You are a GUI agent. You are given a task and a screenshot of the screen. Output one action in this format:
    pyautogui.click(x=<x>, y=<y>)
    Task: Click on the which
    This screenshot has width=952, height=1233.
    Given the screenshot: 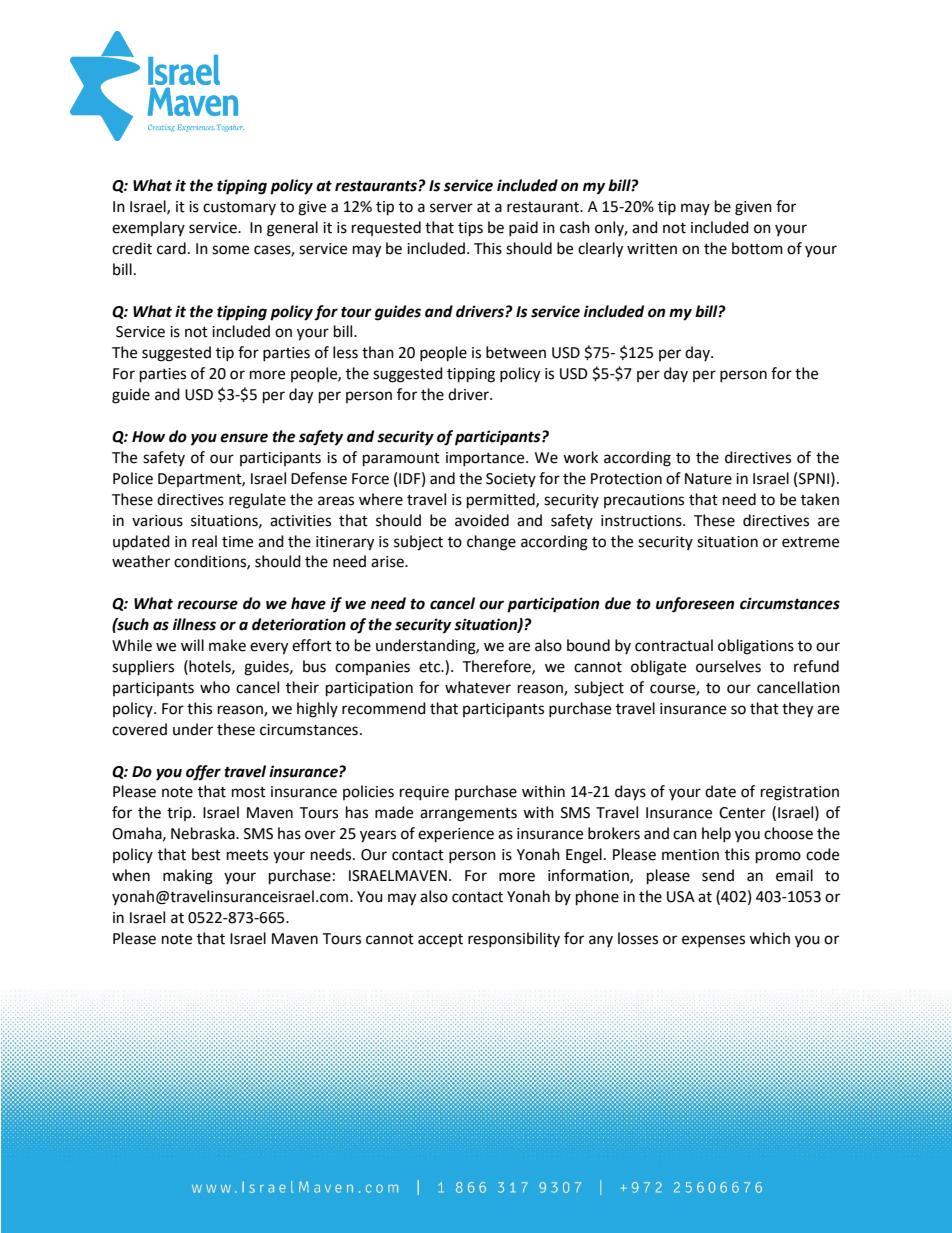 What is the action you would take?
    pyautogui.click(x=769, y=938)
